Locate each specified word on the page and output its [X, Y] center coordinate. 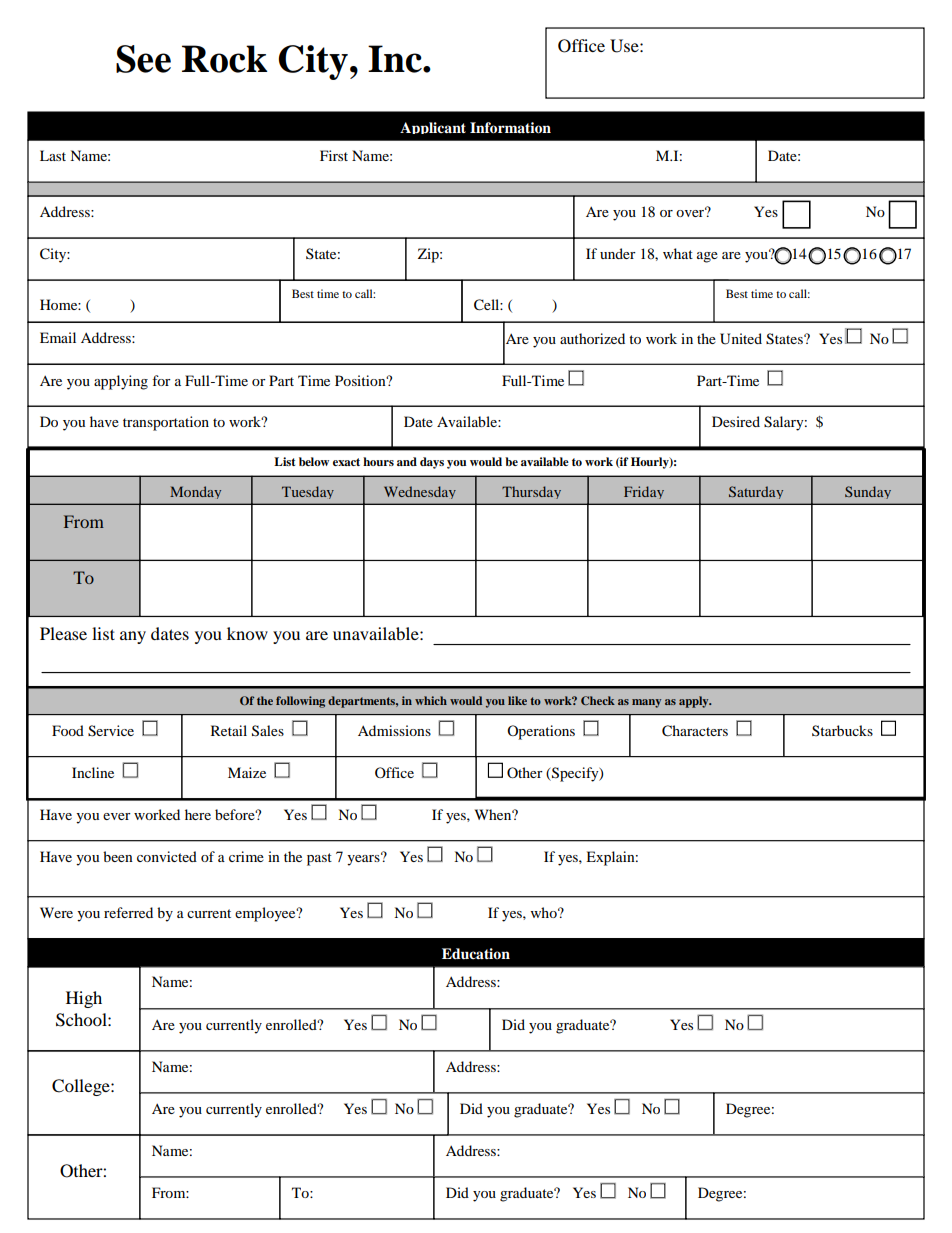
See [143, 59]
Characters [695, 731]
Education [476, 954]
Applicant [433, 128]
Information [510, 128]
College [82, 1087]
